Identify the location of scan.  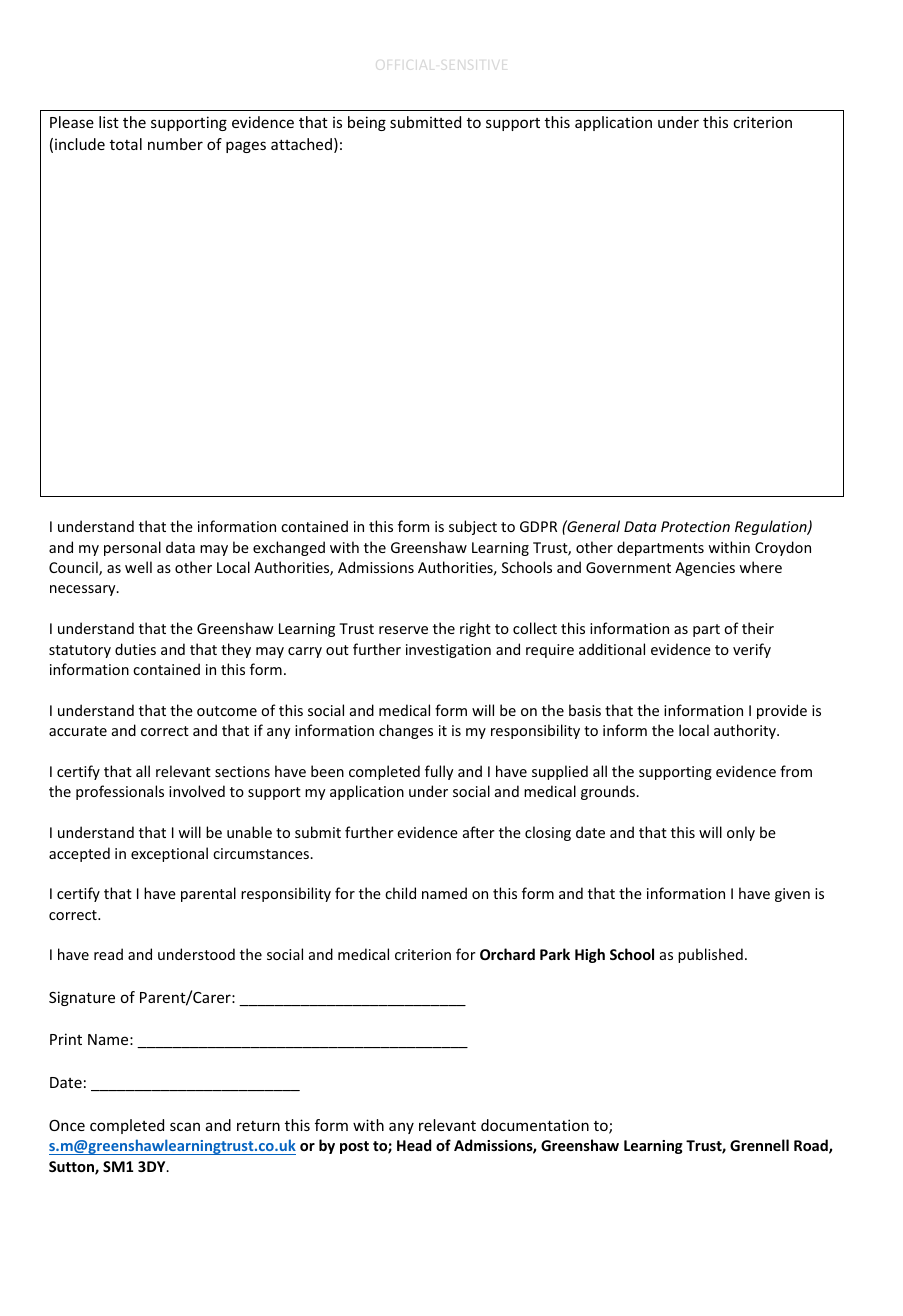
(185, 1126).
